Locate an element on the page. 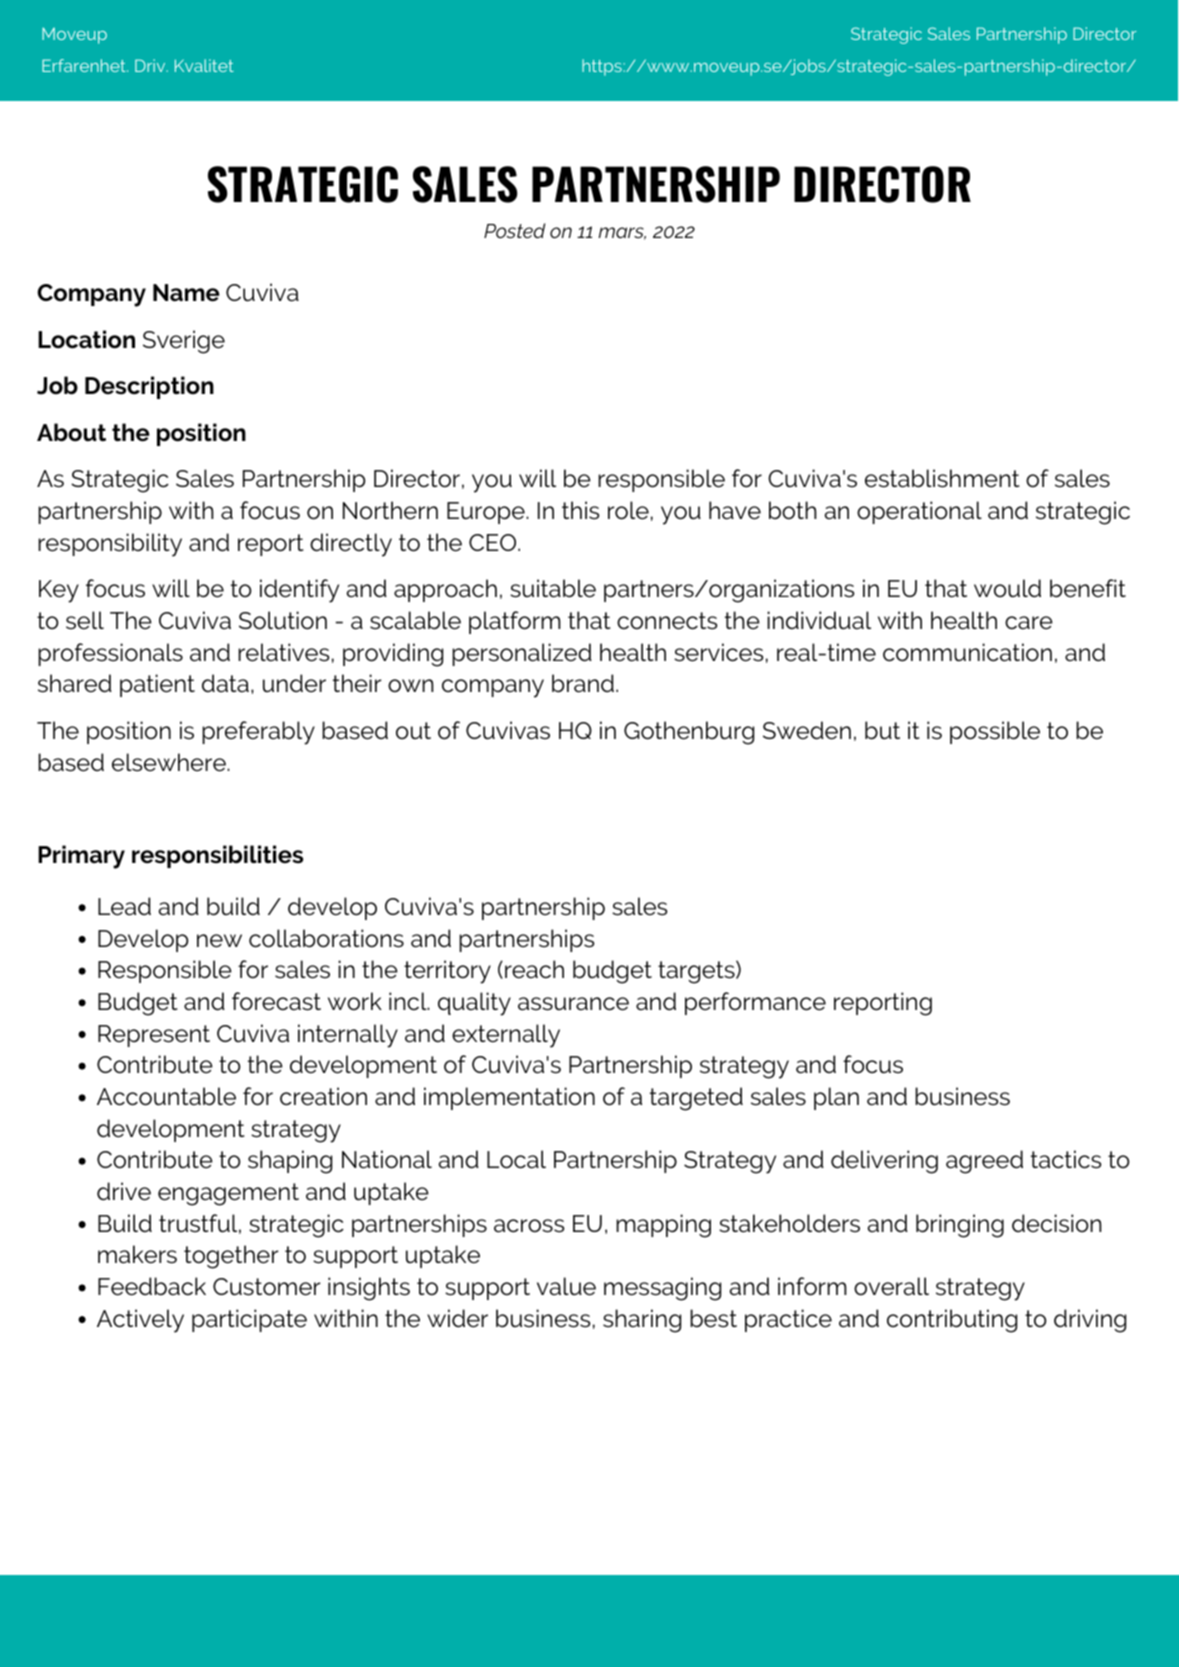 The height and width of the image is (1667, 1179). Name is located at coordinates (186, 293).
